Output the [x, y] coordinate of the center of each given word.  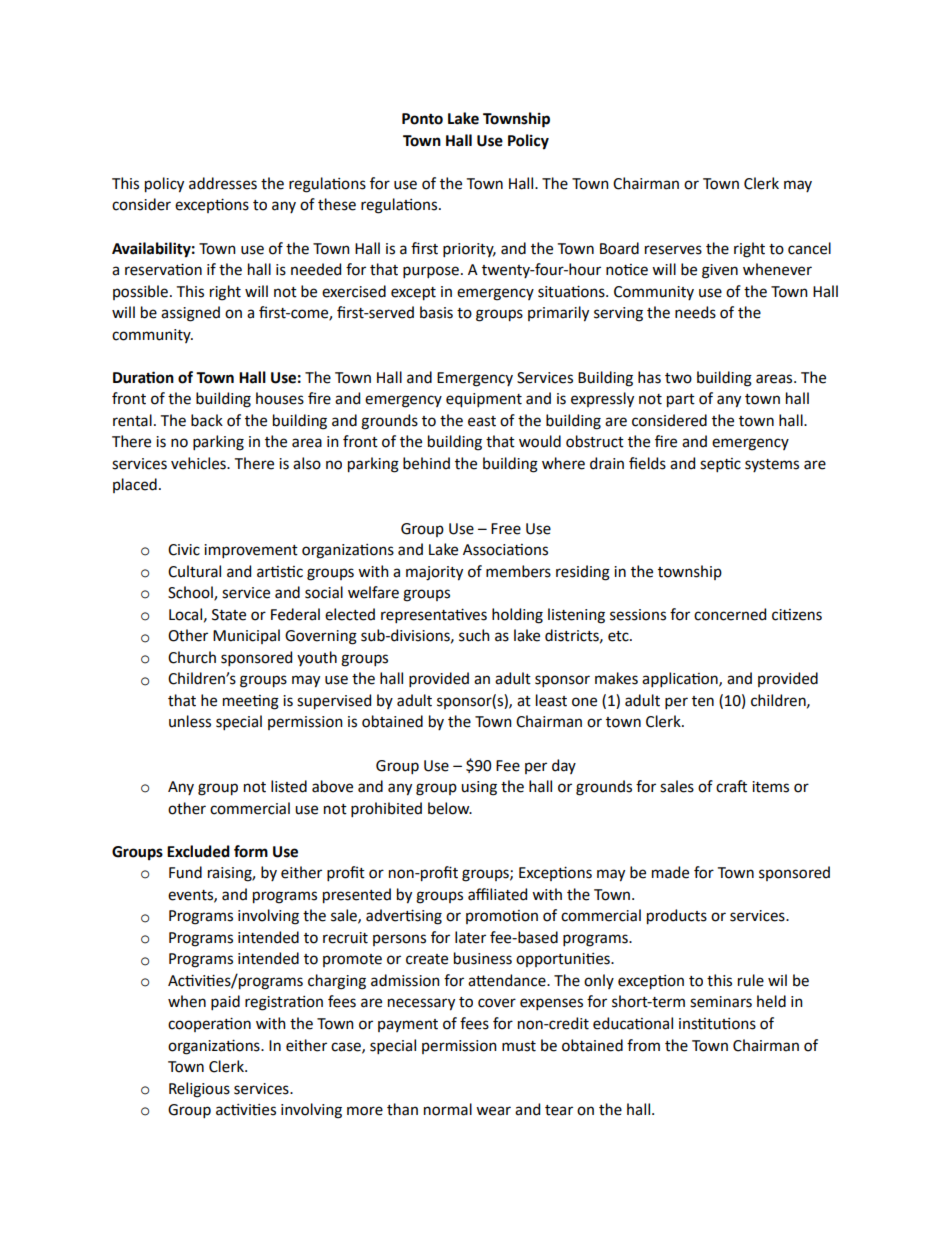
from [643, 1045]
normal [448, 1109]
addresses [223, 183]
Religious [199, 1090]
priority [469, 250]
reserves [673, 250]
